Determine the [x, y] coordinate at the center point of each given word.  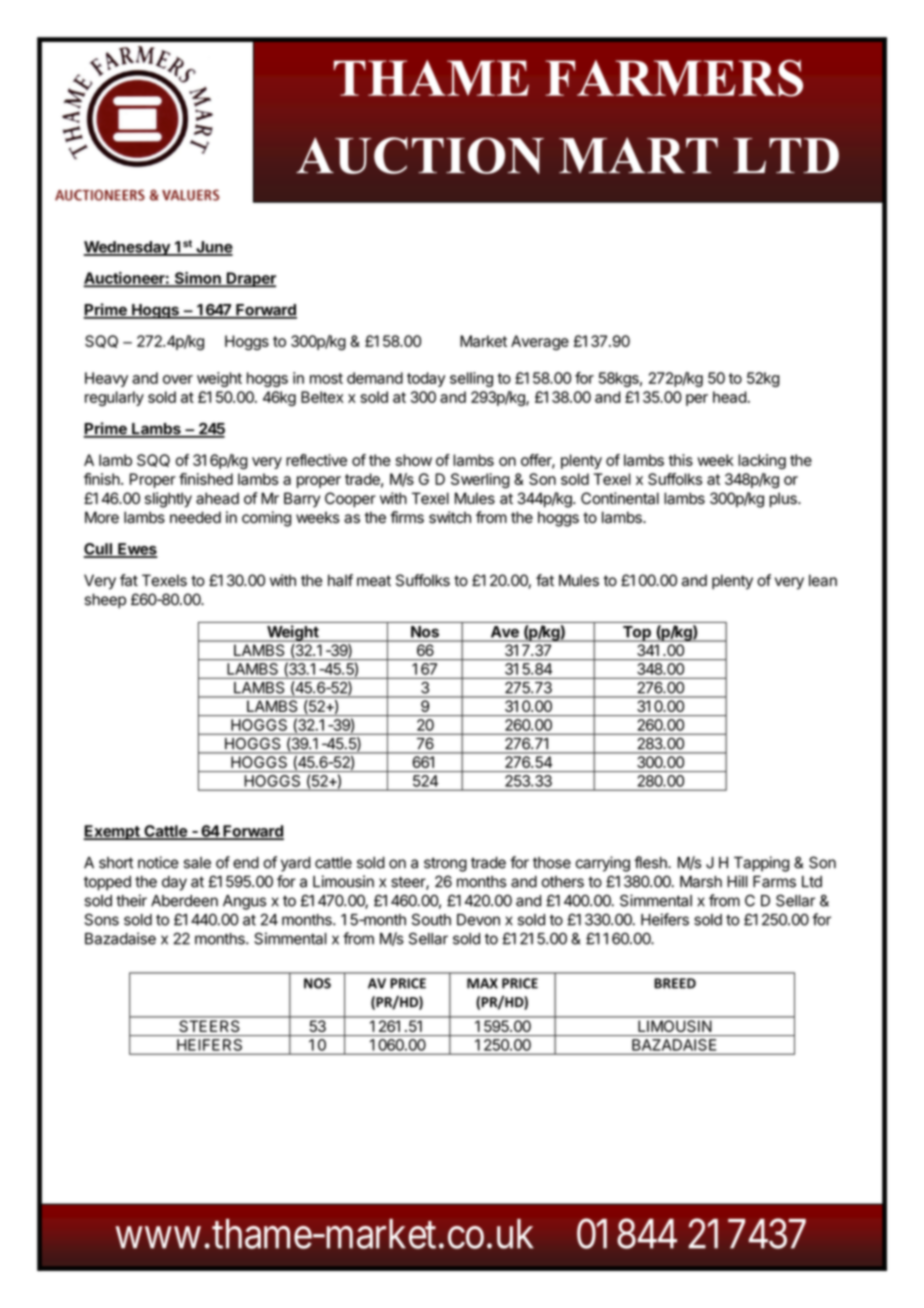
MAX [482, 983]
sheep [105, 601]
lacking [762, 461]
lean [823, 580]
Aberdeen [184, 901]
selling [471, 379]
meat [374, 581]
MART [638, 155]
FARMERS [674, 78]
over [178, 379]
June [213, 248]
